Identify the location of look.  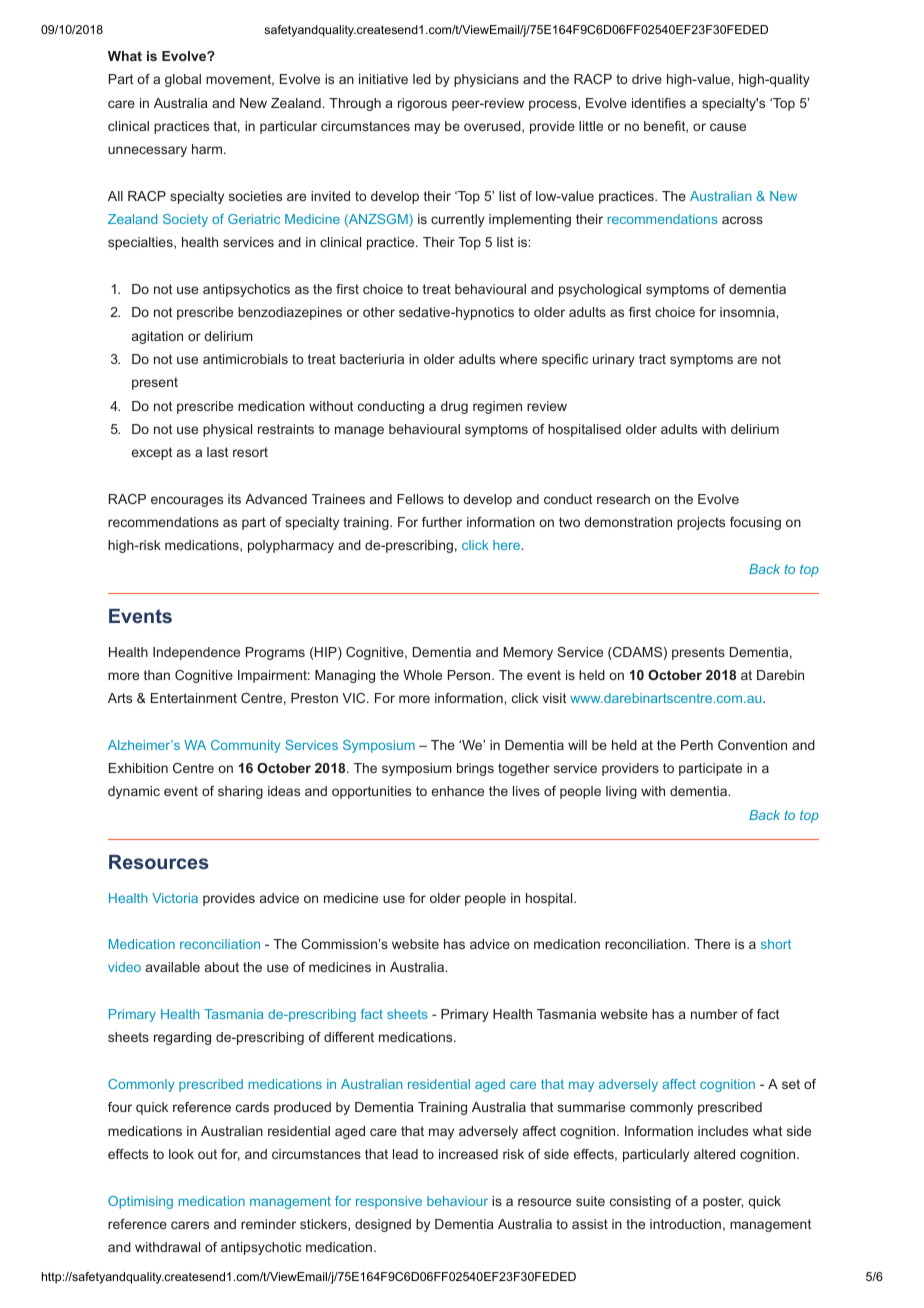
(181, 1154).
